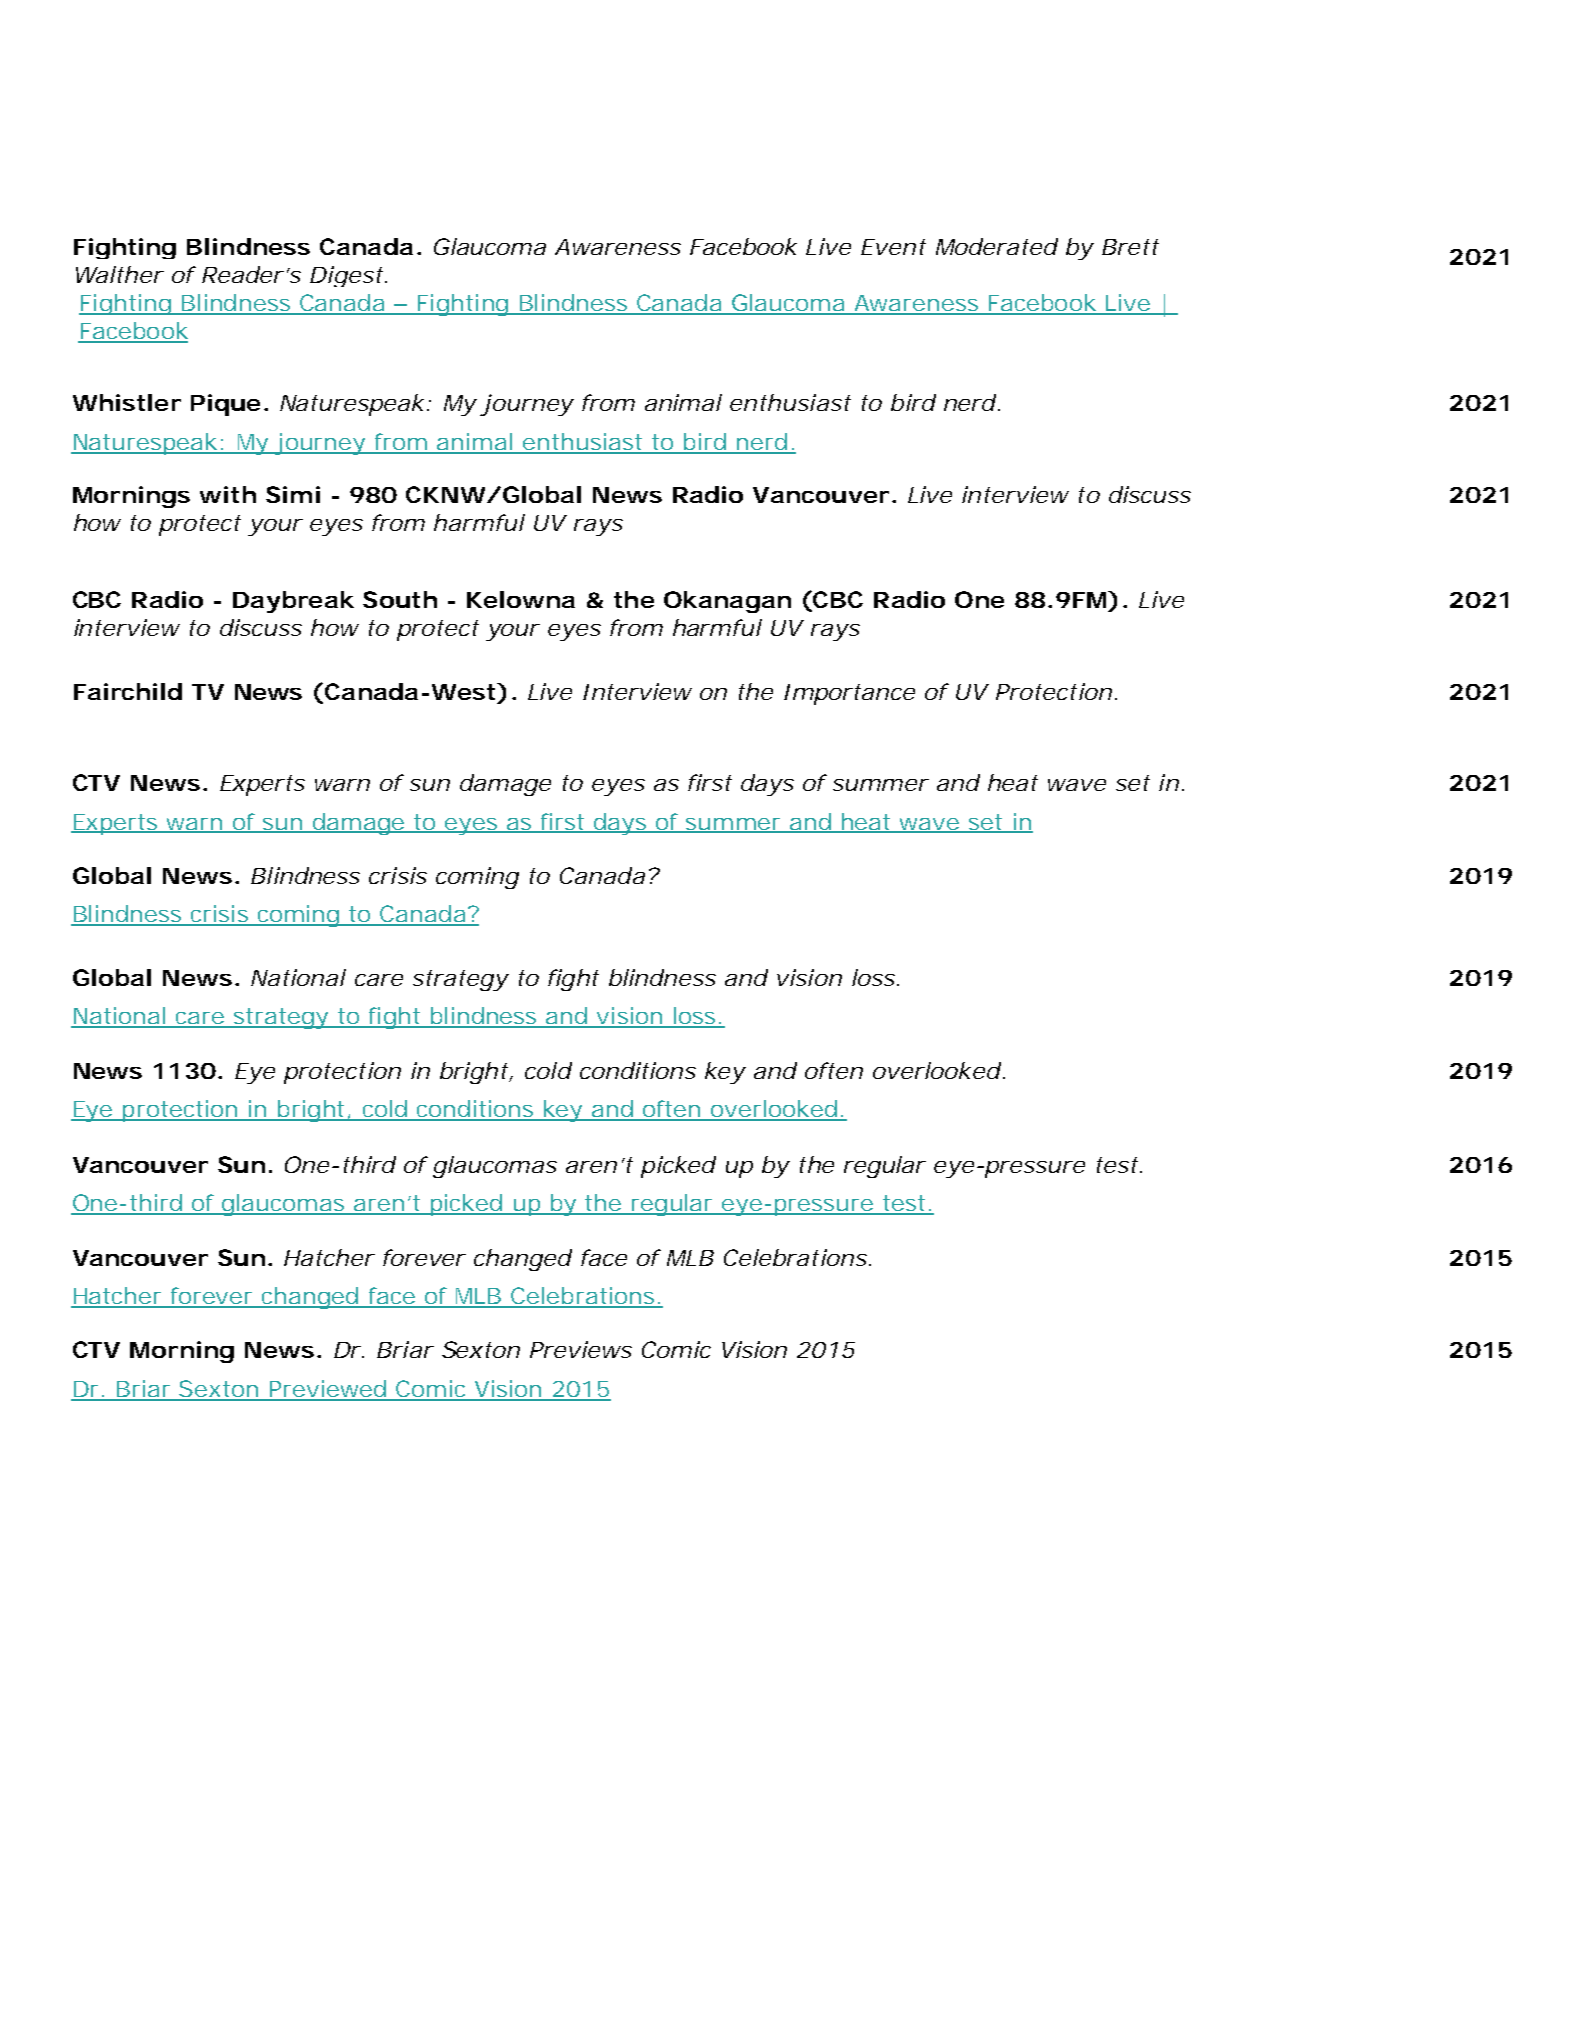 The height and width of the screenshot is (2034, 1572). I want to click on Event, so click(893, 247).
